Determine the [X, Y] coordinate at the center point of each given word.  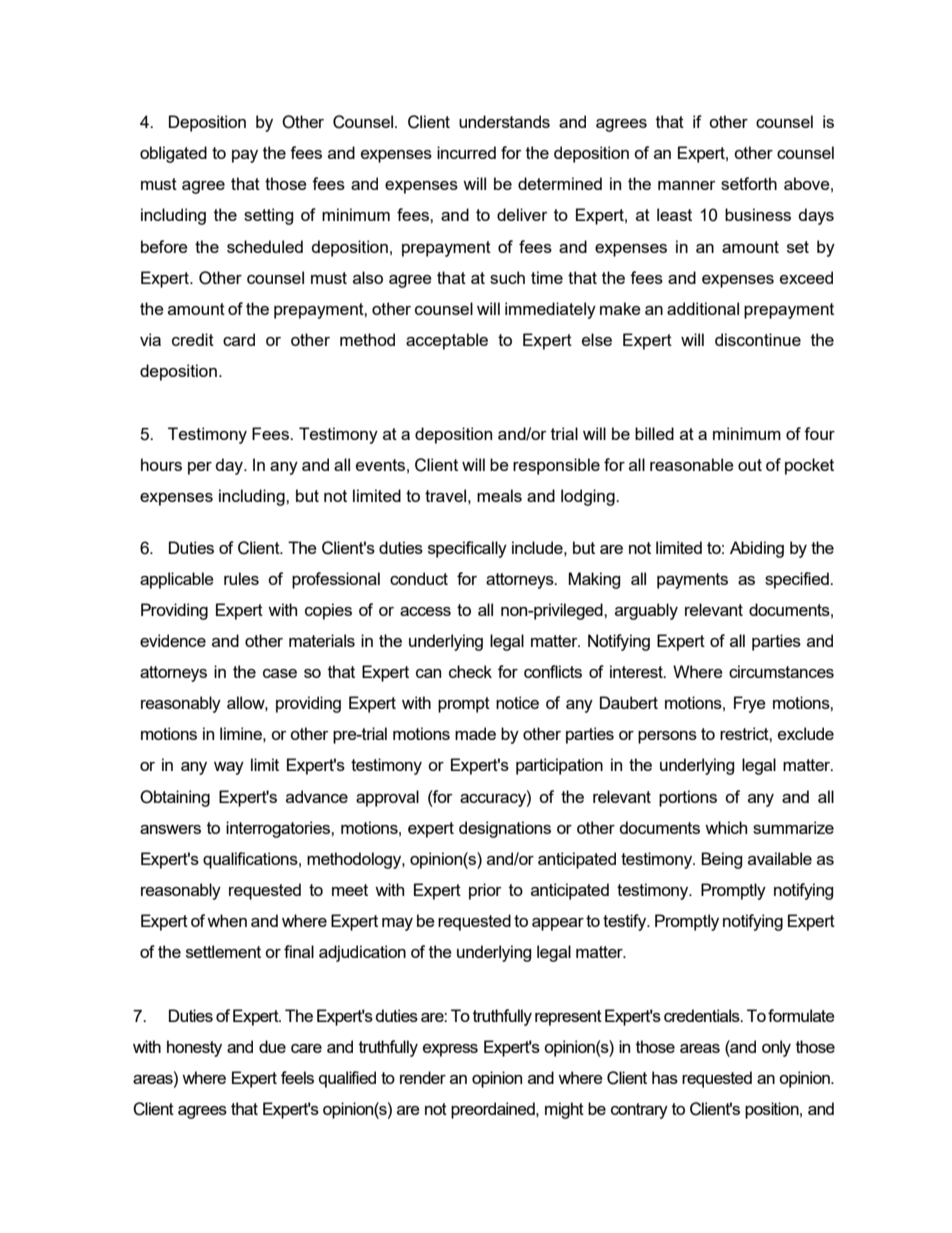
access [425, 611]
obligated [173, 154]
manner [687, 185]
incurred [466, 152]
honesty [194, 1048]
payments [692, 581]
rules [241, 578]
